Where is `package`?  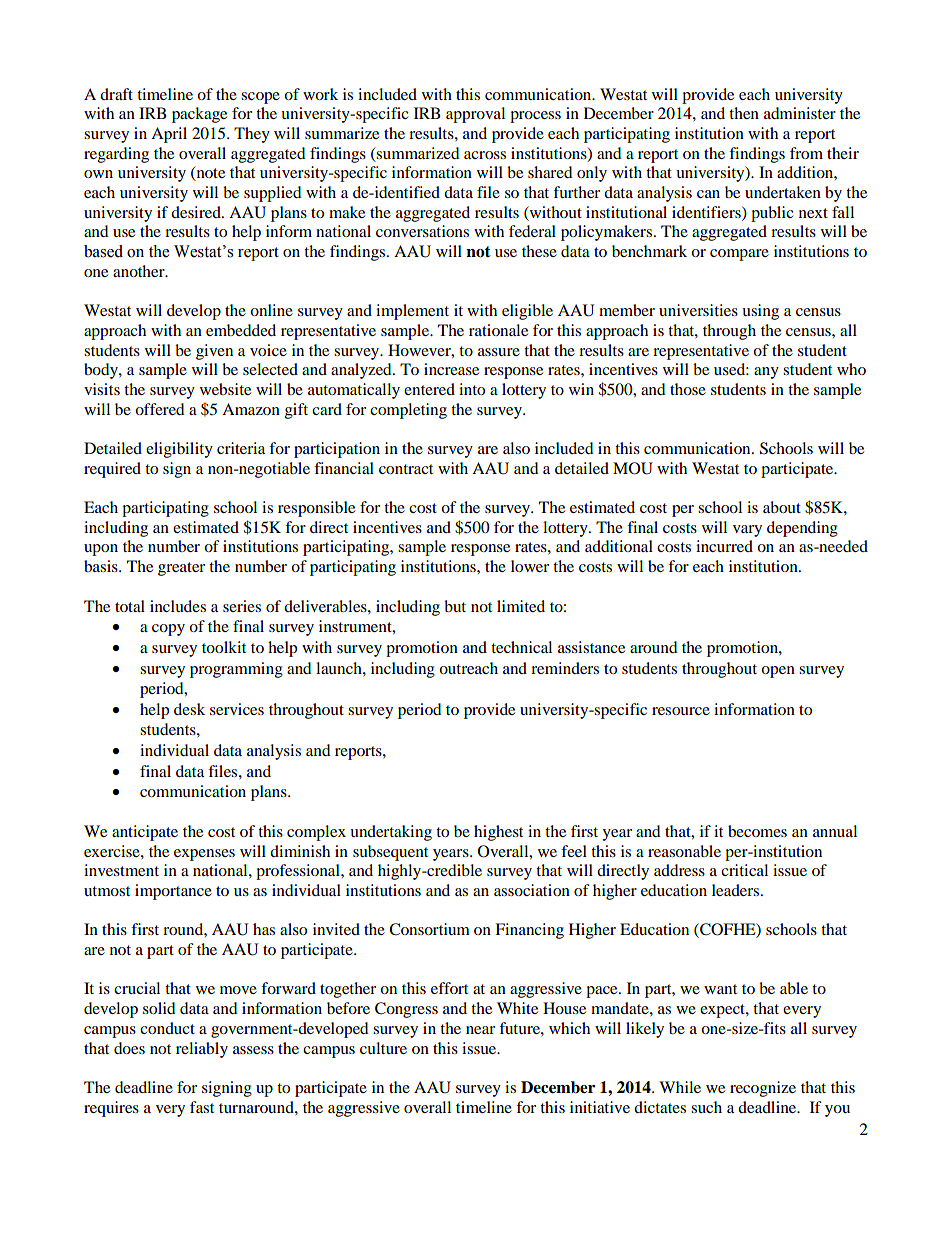 package is located at coordinates (199, 115).
